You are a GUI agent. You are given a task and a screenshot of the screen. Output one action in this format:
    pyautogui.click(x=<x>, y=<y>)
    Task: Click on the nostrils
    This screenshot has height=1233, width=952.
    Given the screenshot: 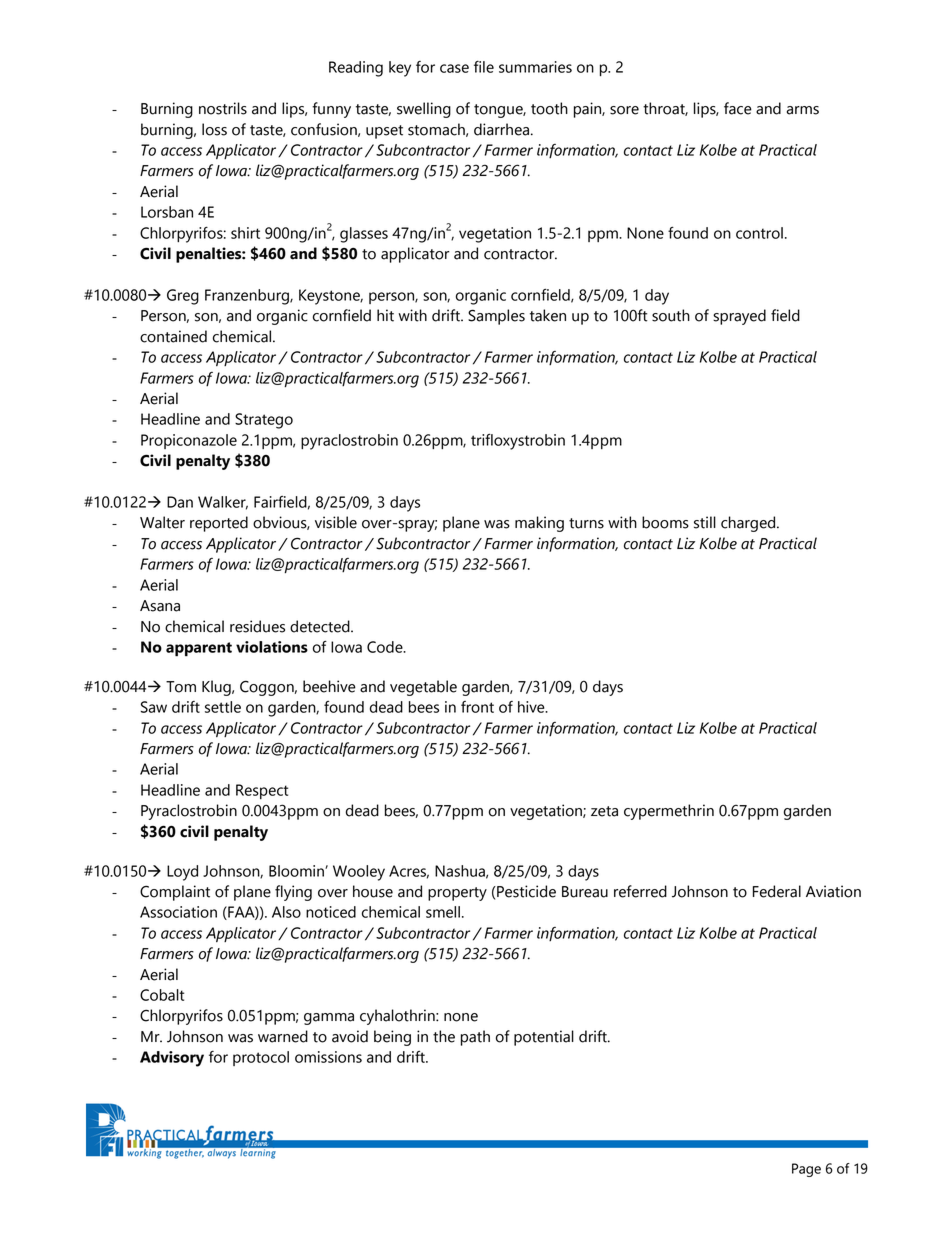 What is the action you would take?
    pyautogui.click(x=223, y=108)
